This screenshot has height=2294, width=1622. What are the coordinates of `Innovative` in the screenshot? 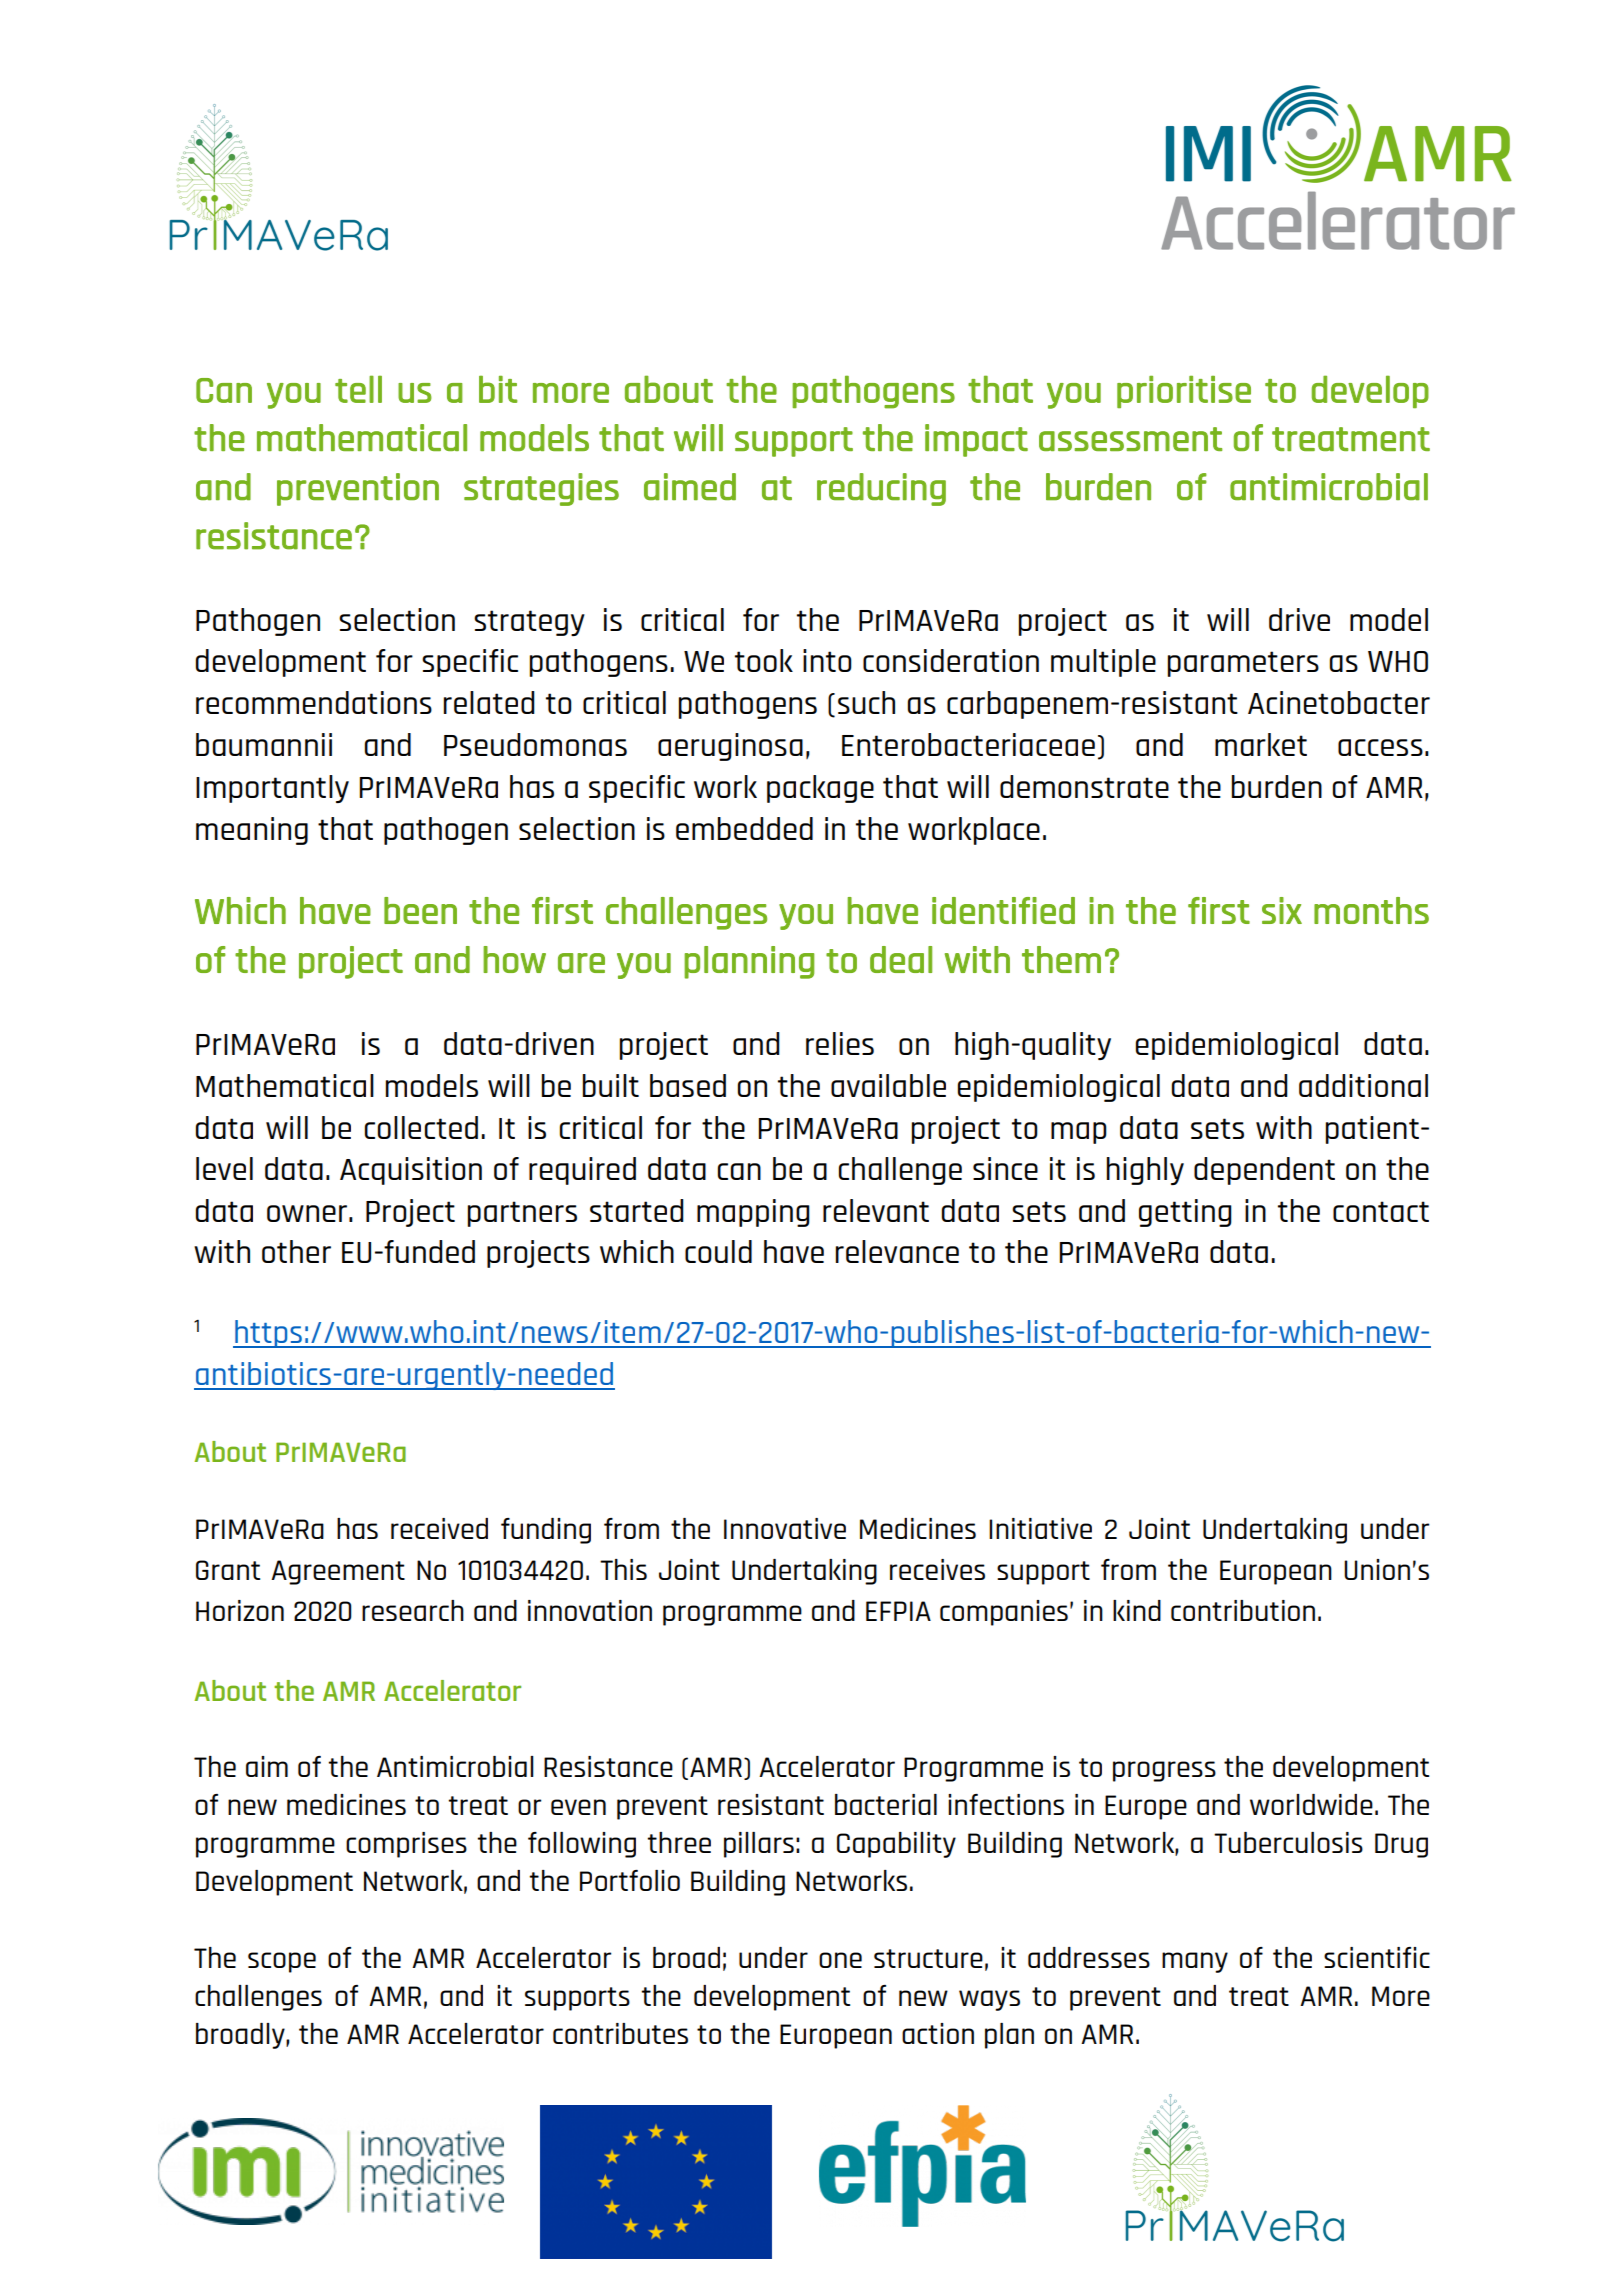 It's located at (785, 1528).
